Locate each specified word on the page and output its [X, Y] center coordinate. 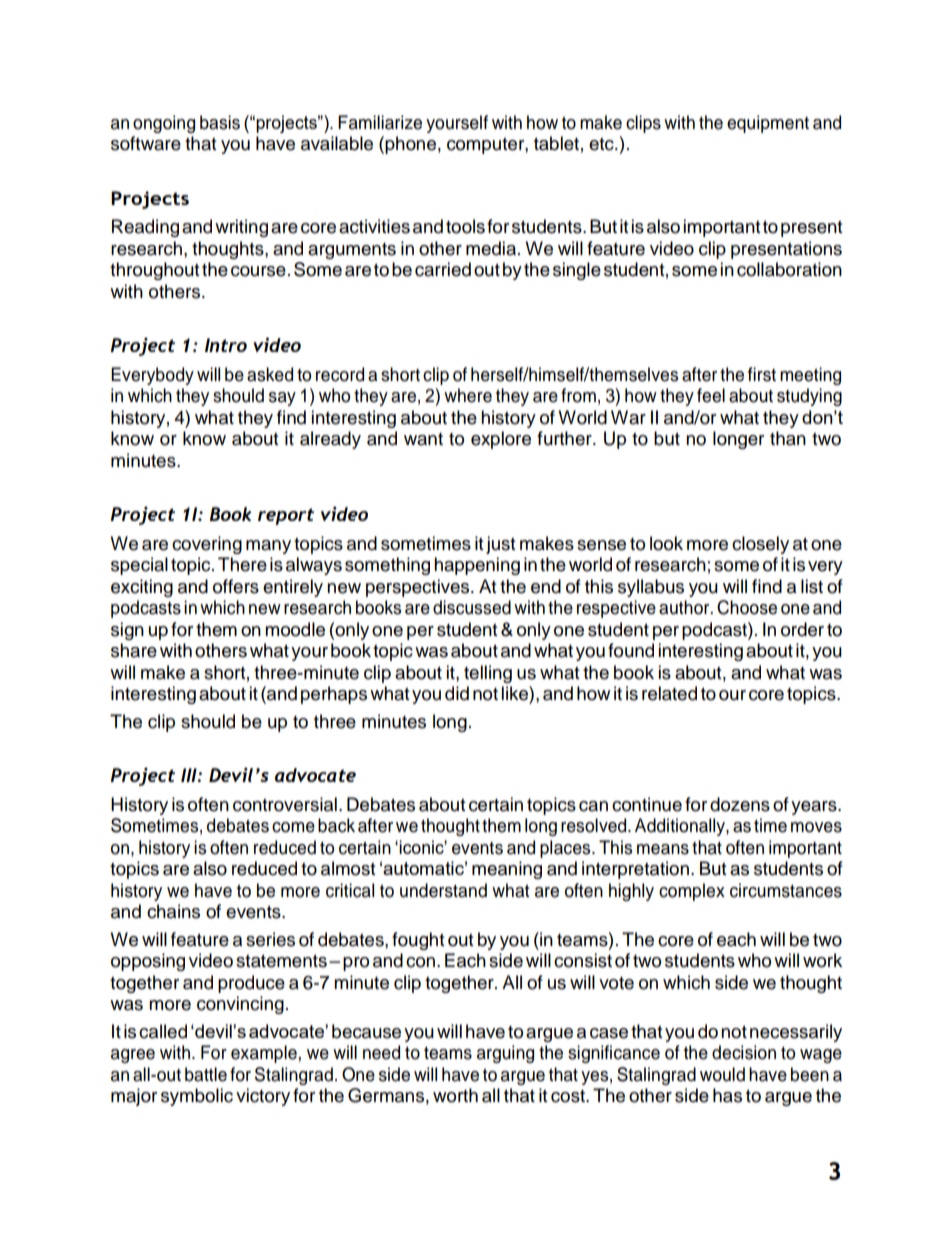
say [282, 399]
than [788, 438]
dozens [740, 804]
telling [488, 674]
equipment [768, 124]
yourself [457, 124]
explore [501, 440]
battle [206, 1074]
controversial [285, 804]
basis [220, 122]
